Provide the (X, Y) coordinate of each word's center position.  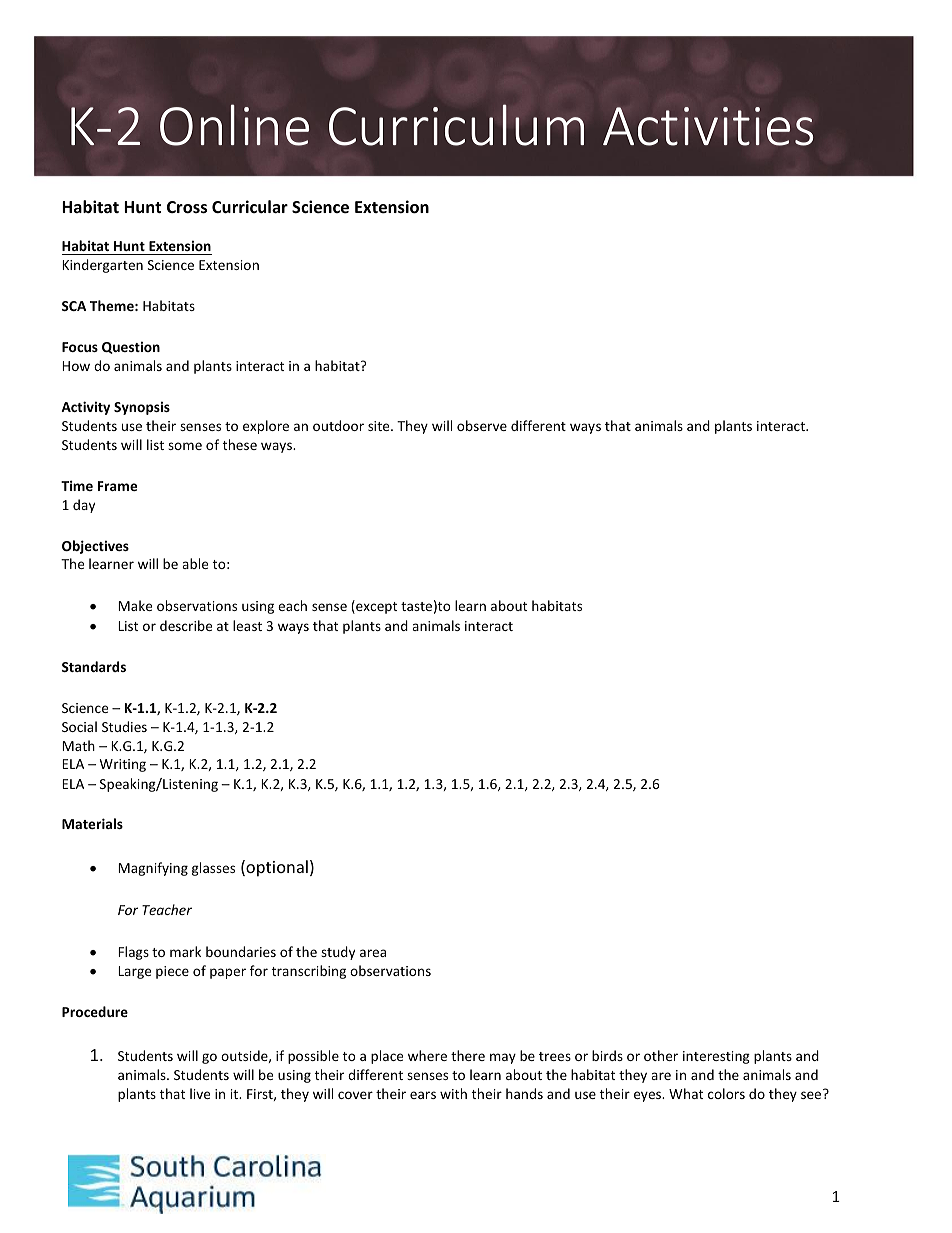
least (247, 625)
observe (482, 425)
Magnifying (153, 869)
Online (234, 125)
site (380, 426)
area (373, 953)
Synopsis (142, 408)
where (427, 1055)
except (375, 607)
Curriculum (456, 125)
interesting (716, 1057)
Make (135, 605)
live (200, 1093)
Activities (708, 126)
